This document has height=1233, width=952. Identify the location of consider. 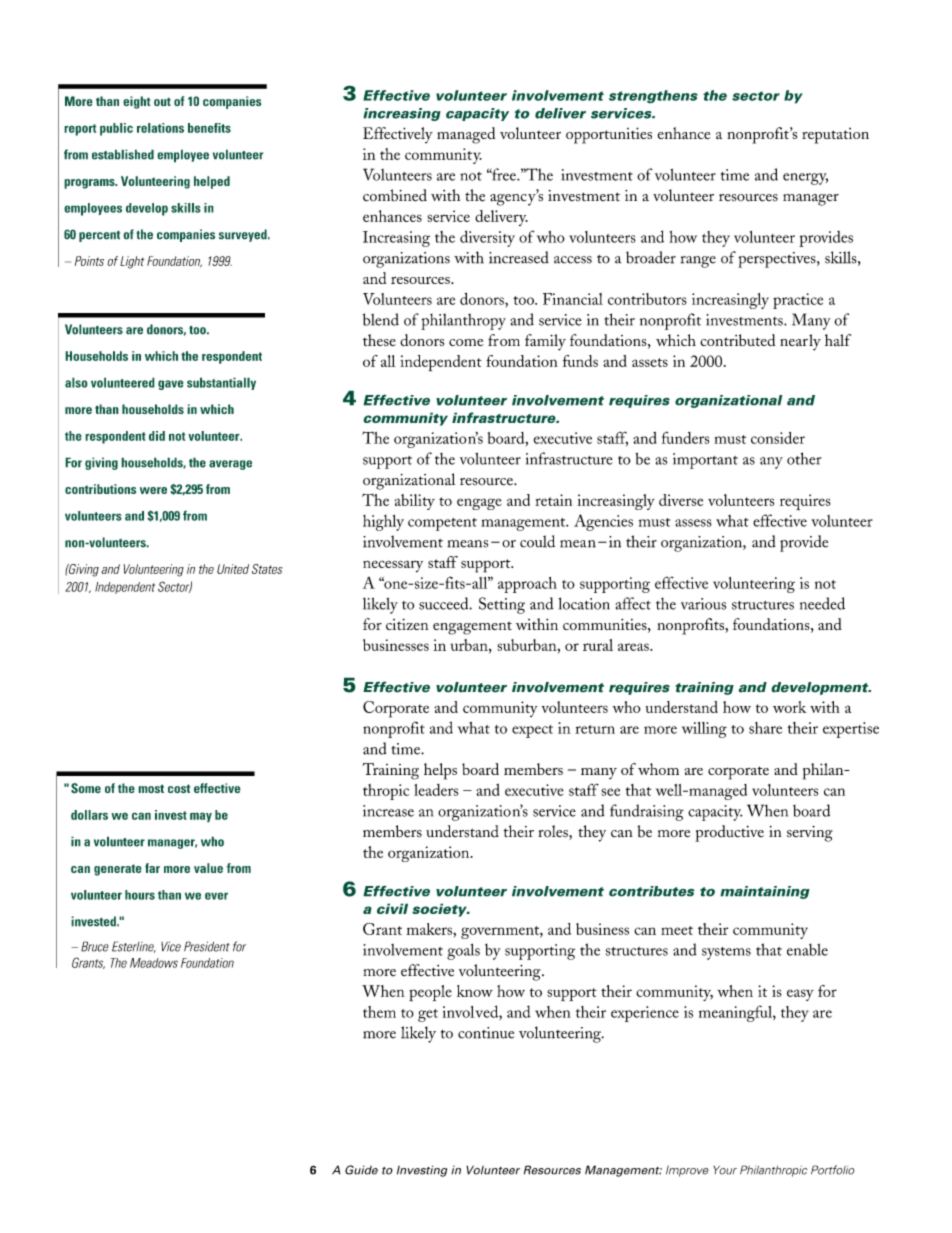
(778, 438).
